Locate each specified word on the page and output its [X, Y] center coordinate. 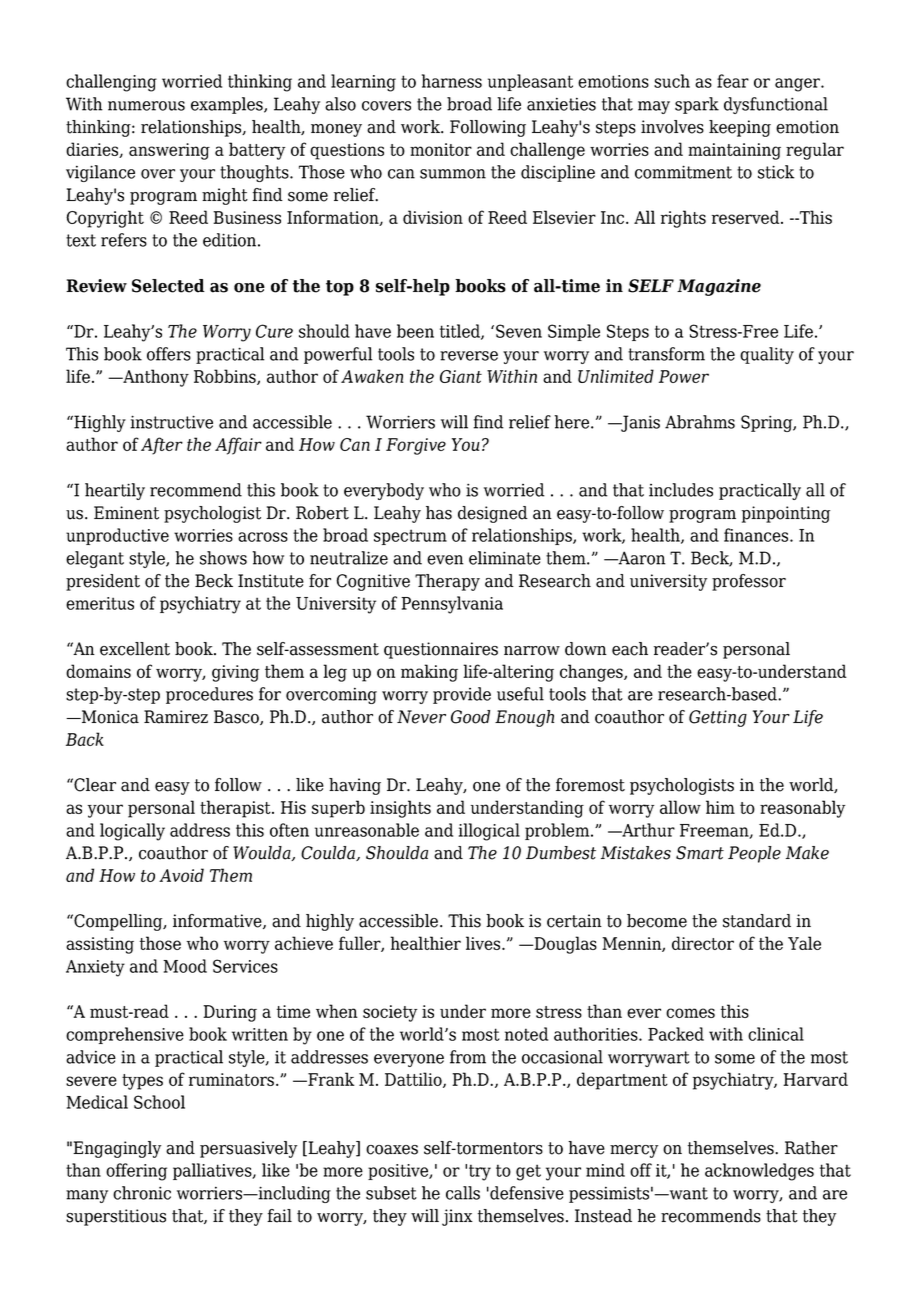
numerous [146, 106]
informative [218, 921]
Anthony [155, 378]
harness [452, 81]
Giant [461, 376]
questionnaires [441, 650]
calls [463, 1193]
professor [749, 582]
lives [484, 943]
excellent [135, 649]
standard [757, 921]
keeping [740, 128]
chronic [142, 1193]
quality [767, 355]
